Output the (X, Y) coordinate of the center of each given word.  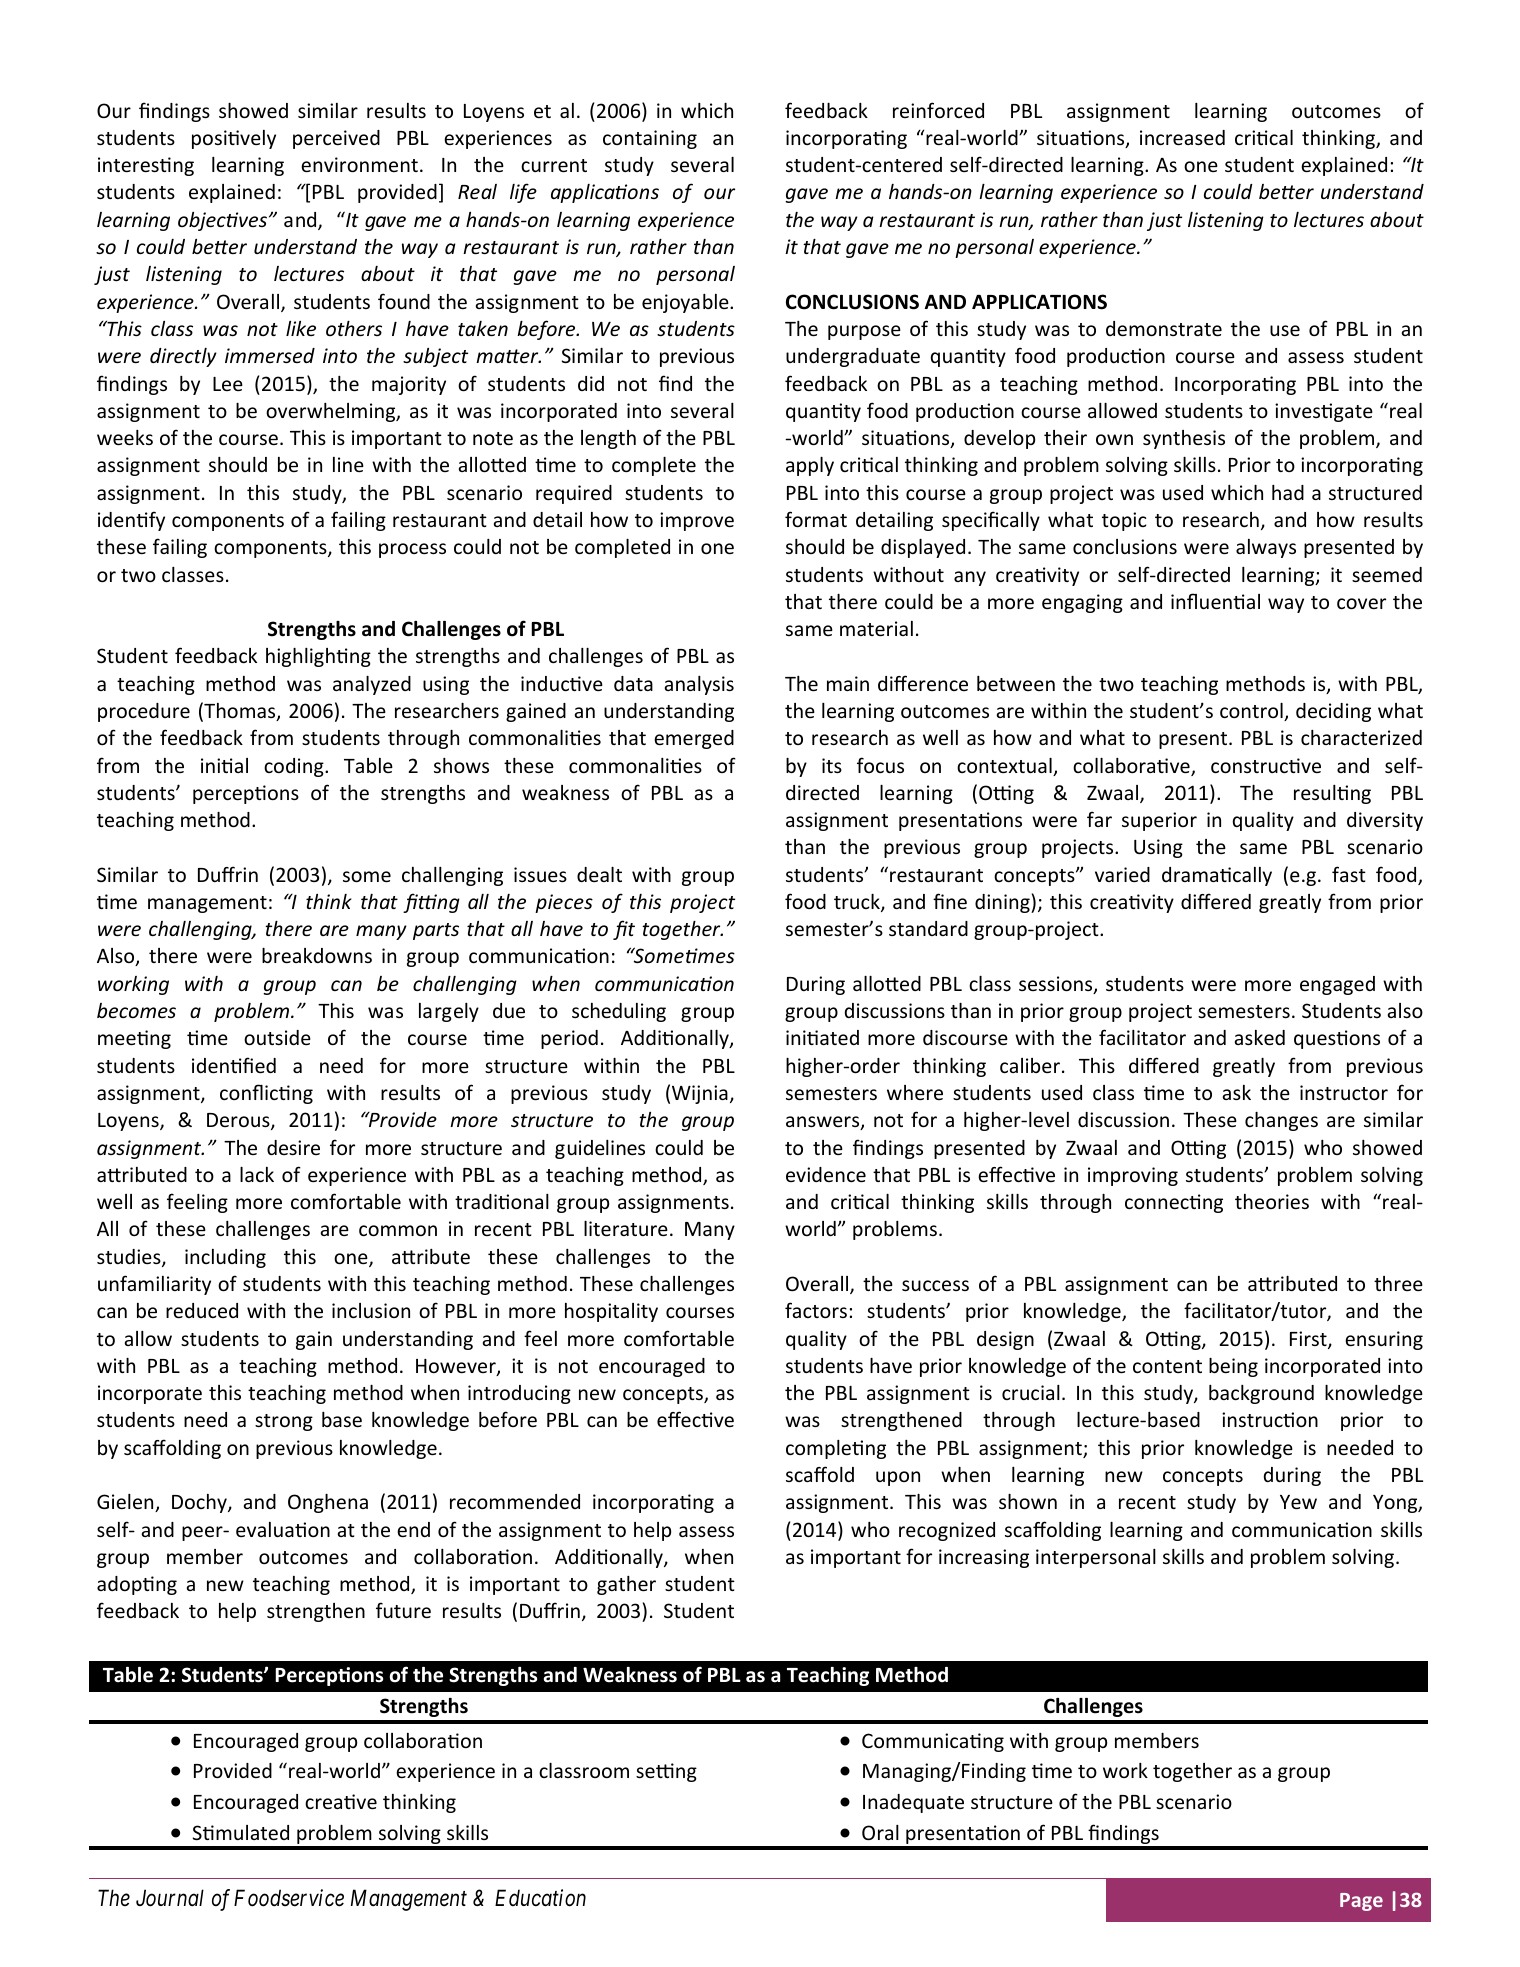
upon (898, 1478)
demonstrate (1164, 328)
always (1266, 548)
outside (277, 1037)
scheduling (619, 1012)
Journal (170, 1898)
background (1261, 1394)
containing (650, 139)
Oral (880, 1832)
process (412, 550)
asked (1260, 1037)
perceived (336, 139)
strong (284, 1422)
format (816, 519)
